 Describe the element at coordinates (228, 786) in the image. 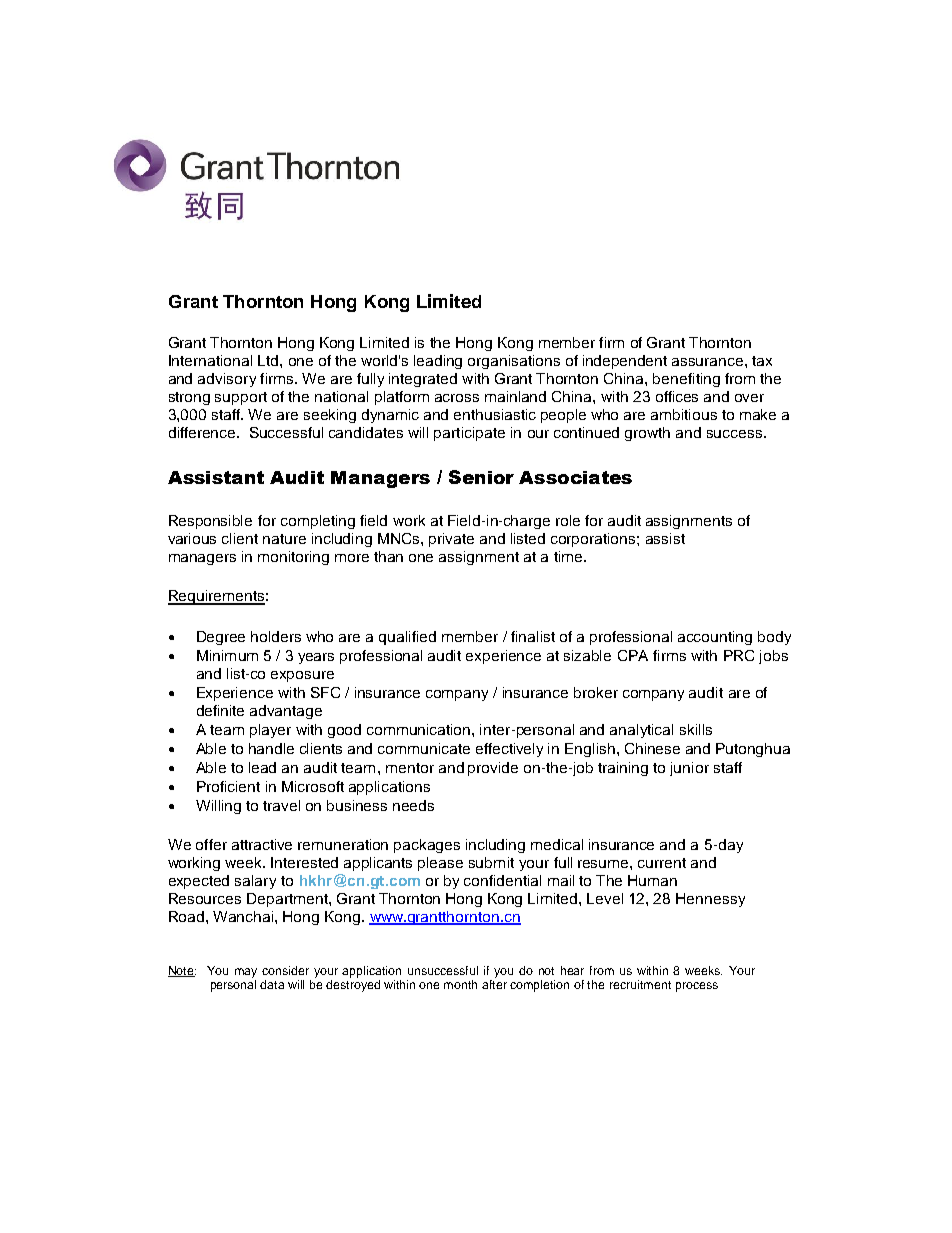

I see `Proficient` at that location.
